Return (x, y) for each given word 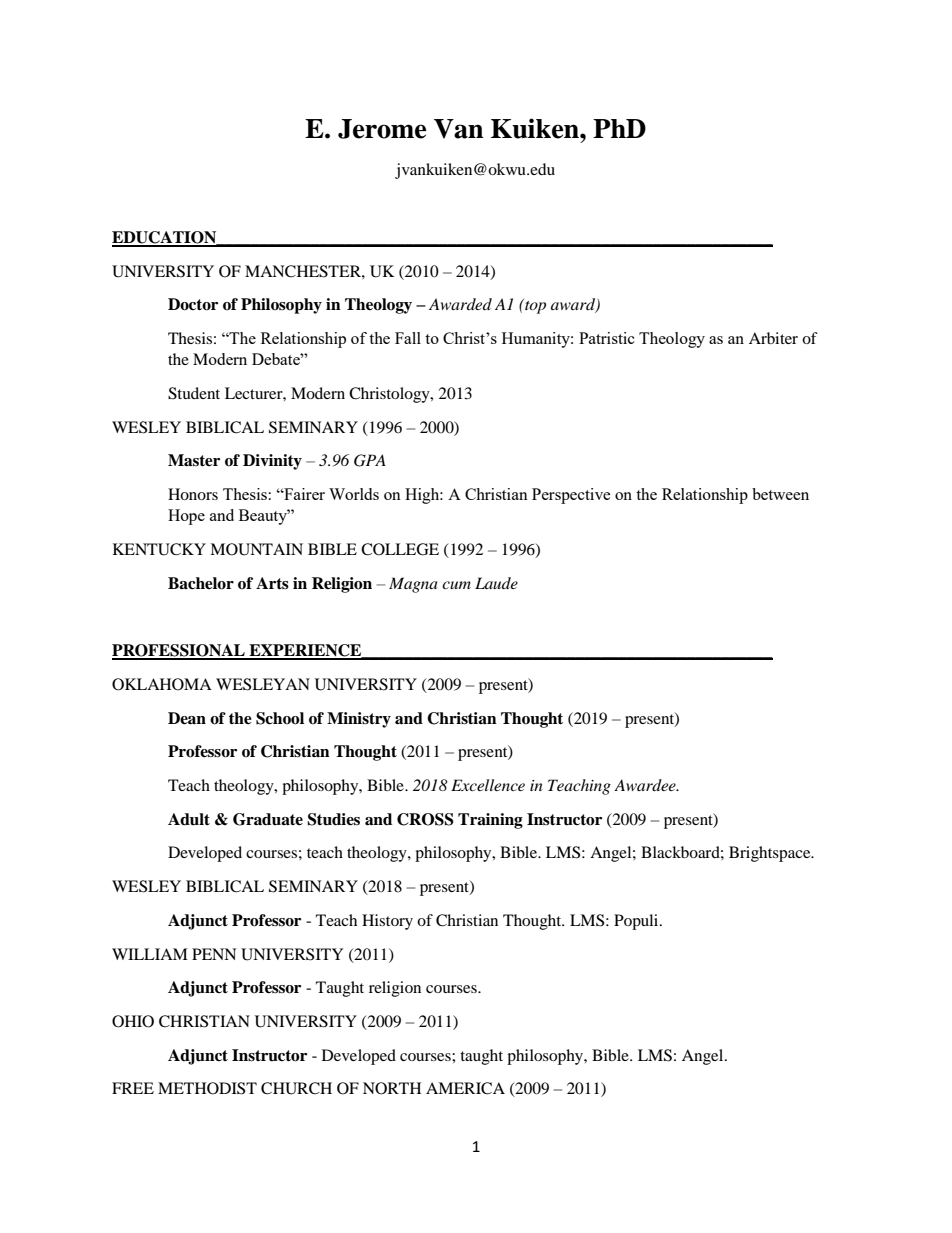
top (534, 306)
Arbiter (773, 338)
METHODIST (207, 1088)
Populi (637, 922)
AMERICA (465, 1088)
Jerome (382, 129)
